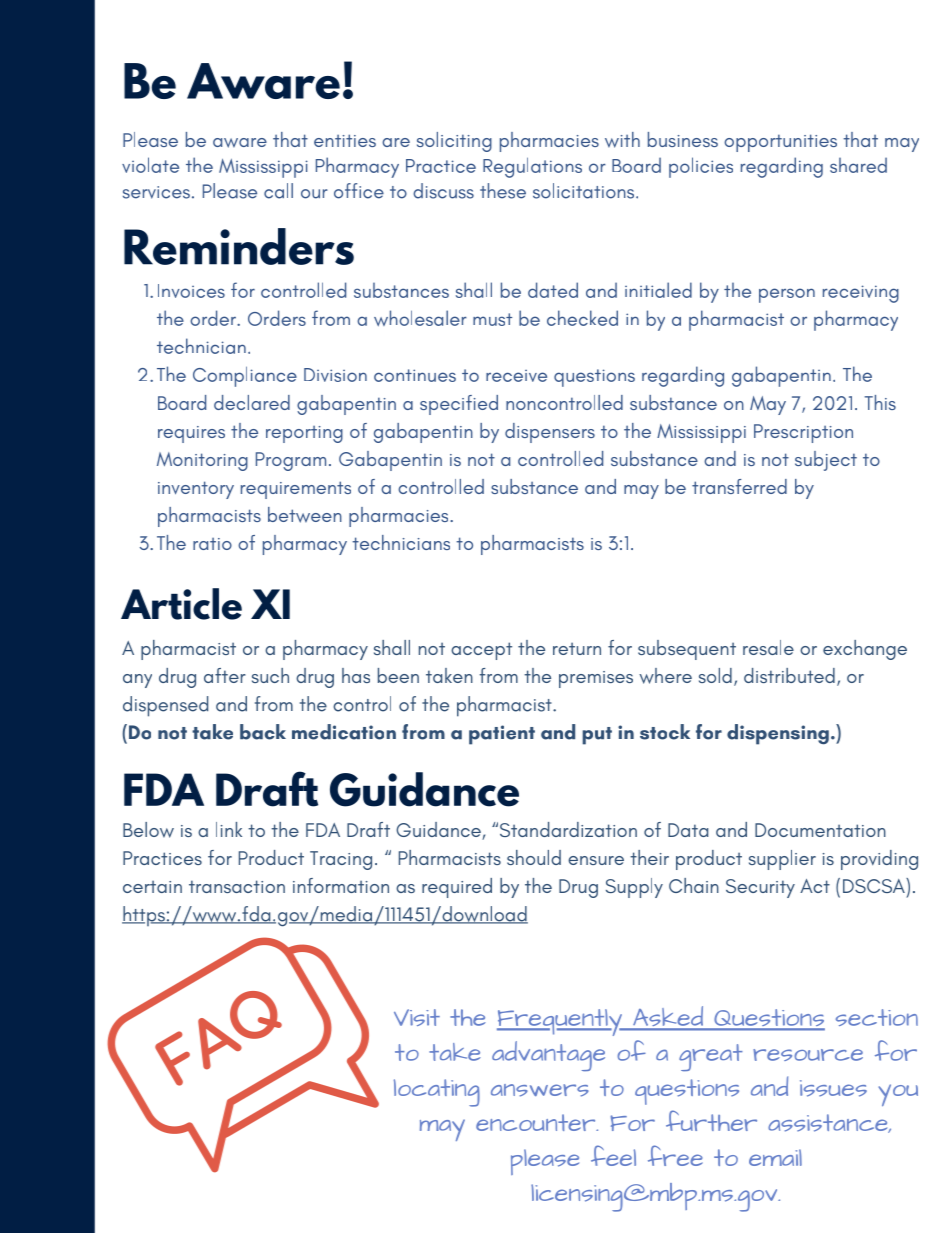 The height and width of the page is (1233, 952). I want to click on declared, so click(252, 402).
